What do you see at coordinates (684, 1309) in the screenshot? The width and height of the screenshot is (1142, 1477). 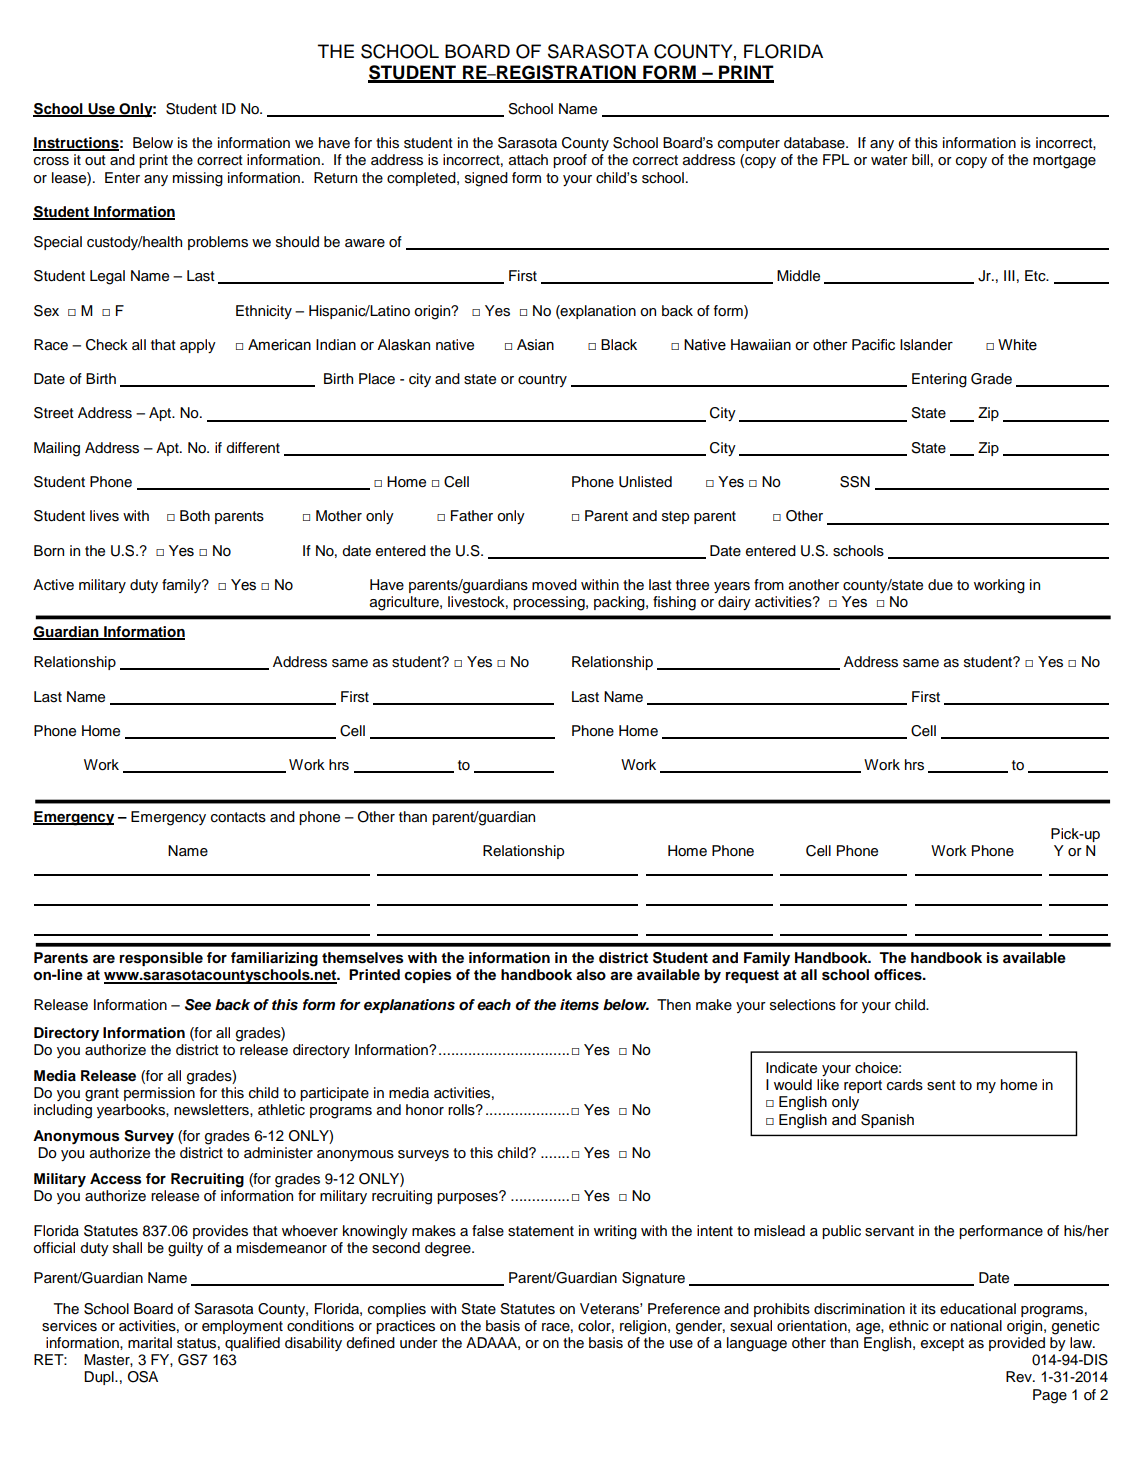 I see `Preference` at bounding box center [684, 1309].
